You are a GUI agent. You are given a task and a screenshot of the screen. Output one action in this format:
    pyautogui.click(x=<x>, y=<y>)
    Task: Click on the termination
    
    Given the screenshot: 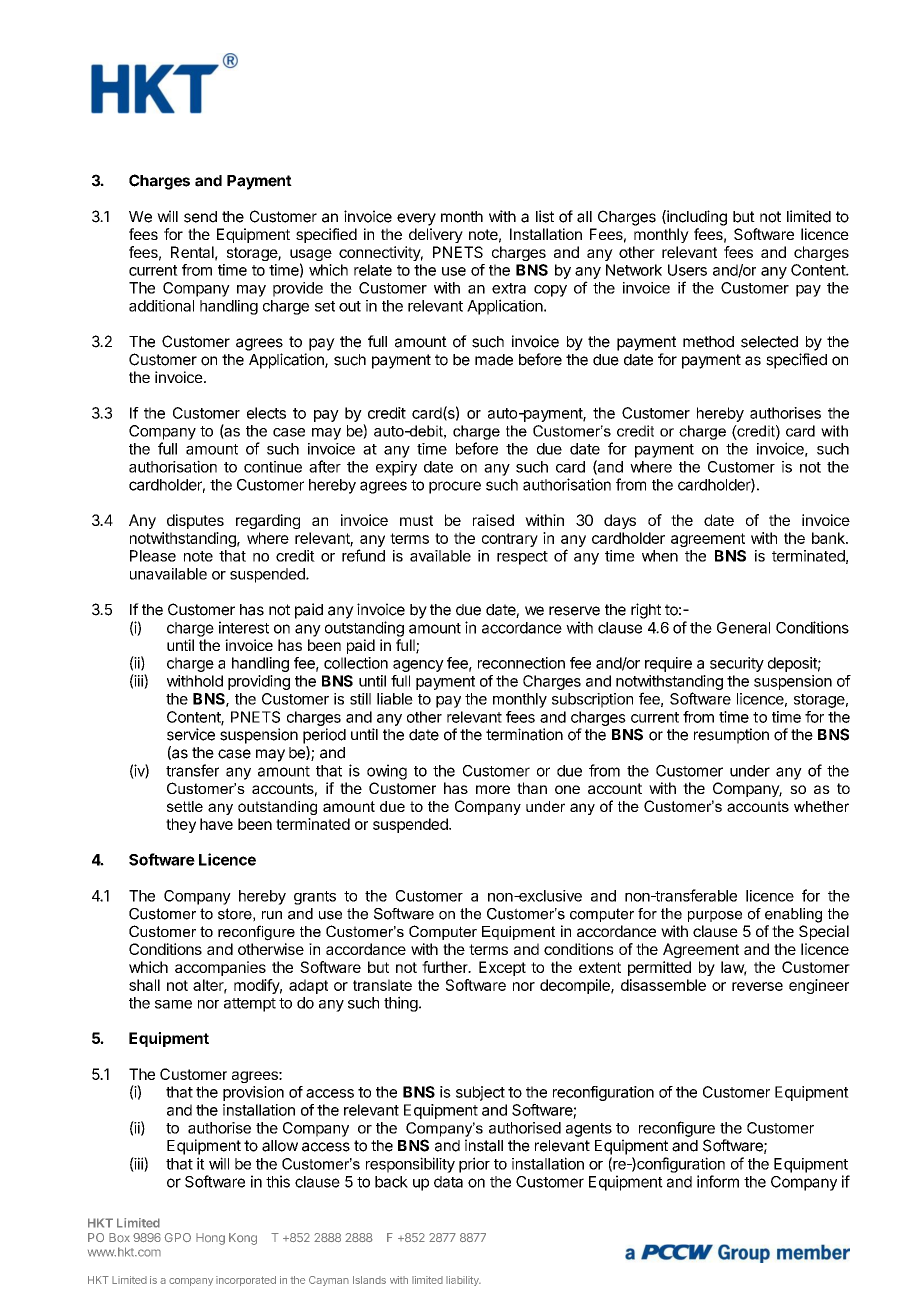 What is the action you would take?
    pyautogui.click(x=524, y=734)
